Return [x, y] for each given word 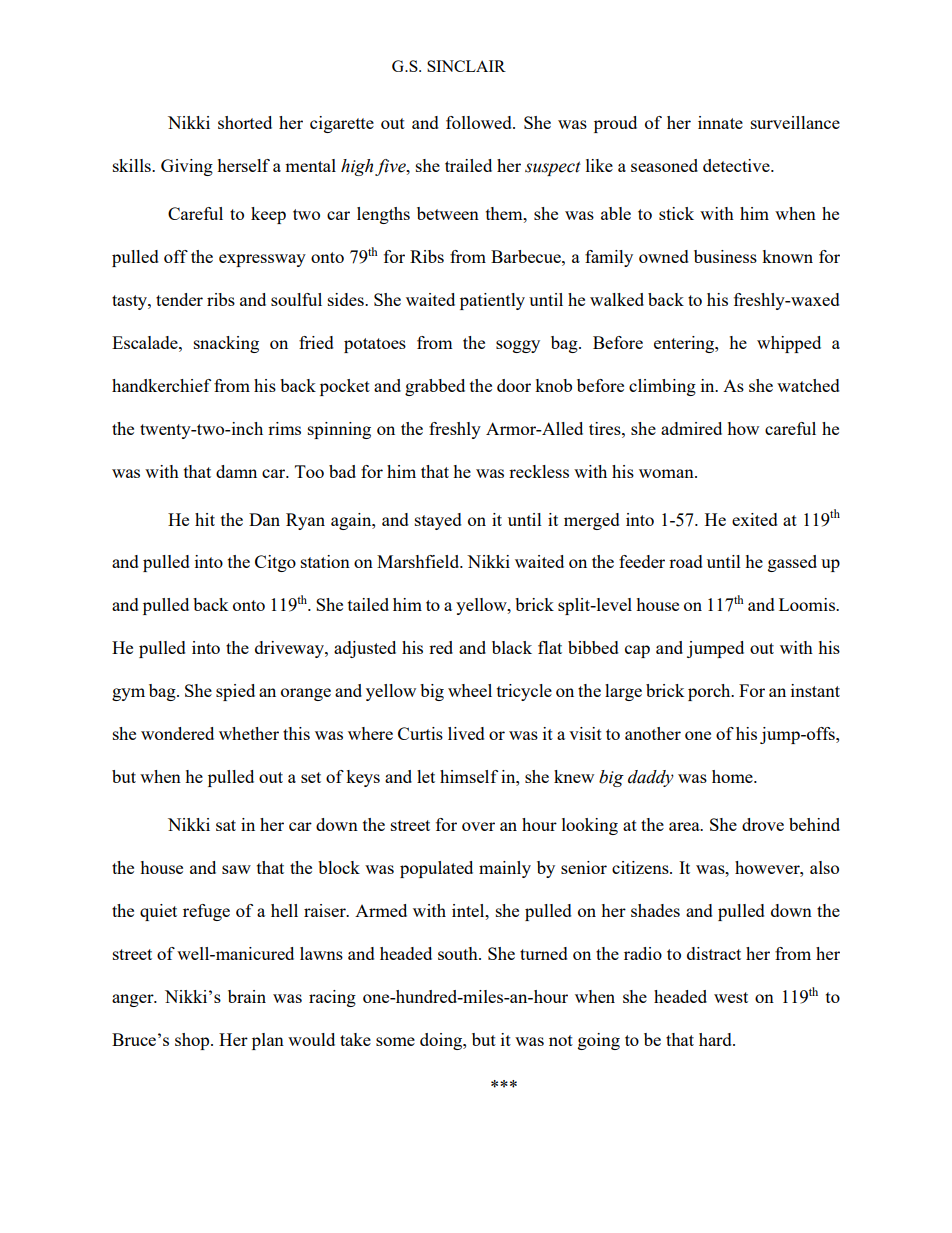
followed [480, 122]
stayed [438, 521]
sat [226, 825]
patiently [492, 301]
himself [469, 776]
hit [205, 519]
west [731, 997]
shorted [245, 122]
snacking [226, 344]
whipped [789, 344]
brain [247, 996]
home [733, 776]
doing [442, 1041]
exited [755, 519]
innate [720, 122]
